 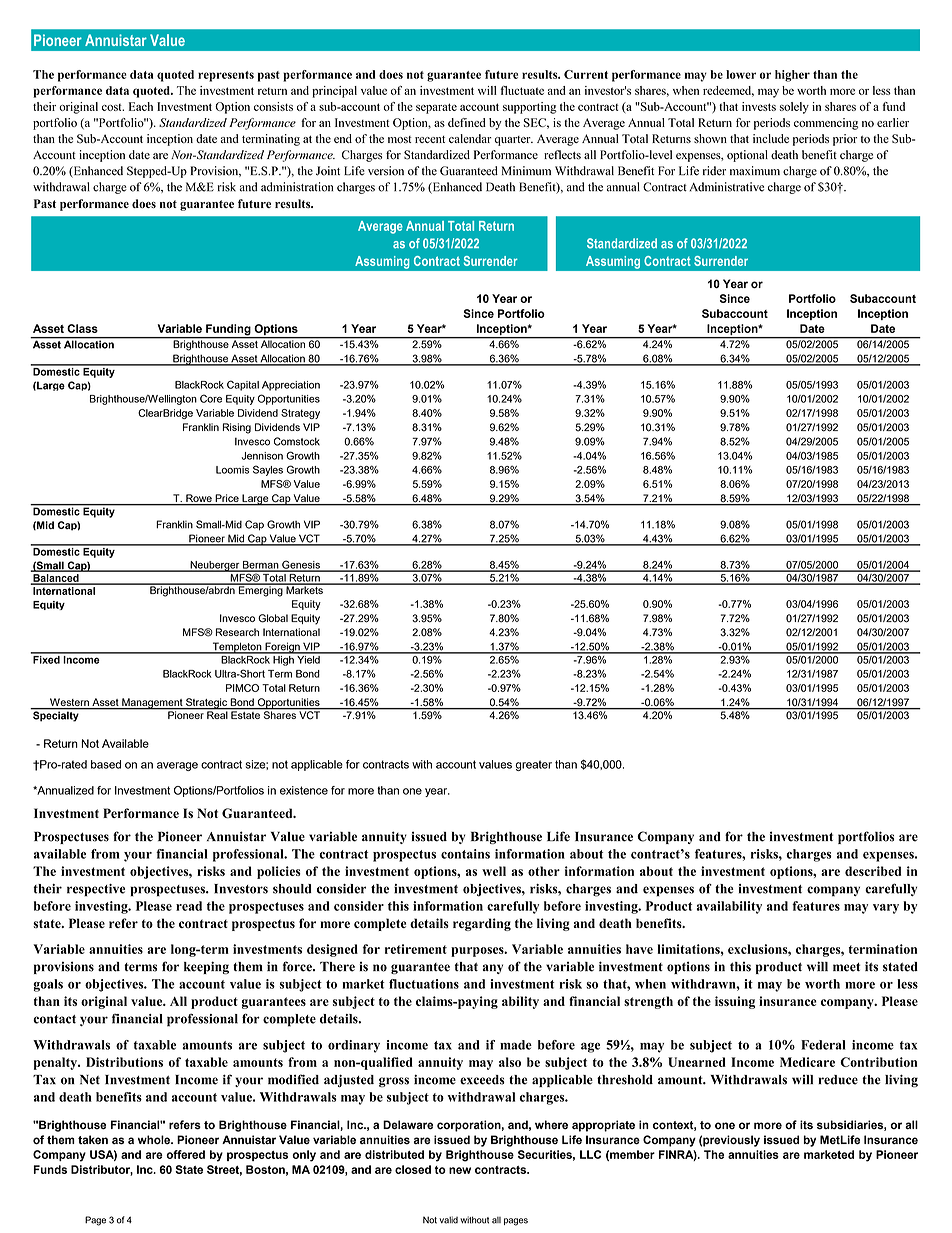 What do you see at coordinates (846, 967) in the screenshot?
I see `meet` at bounding box center [846, 967].
